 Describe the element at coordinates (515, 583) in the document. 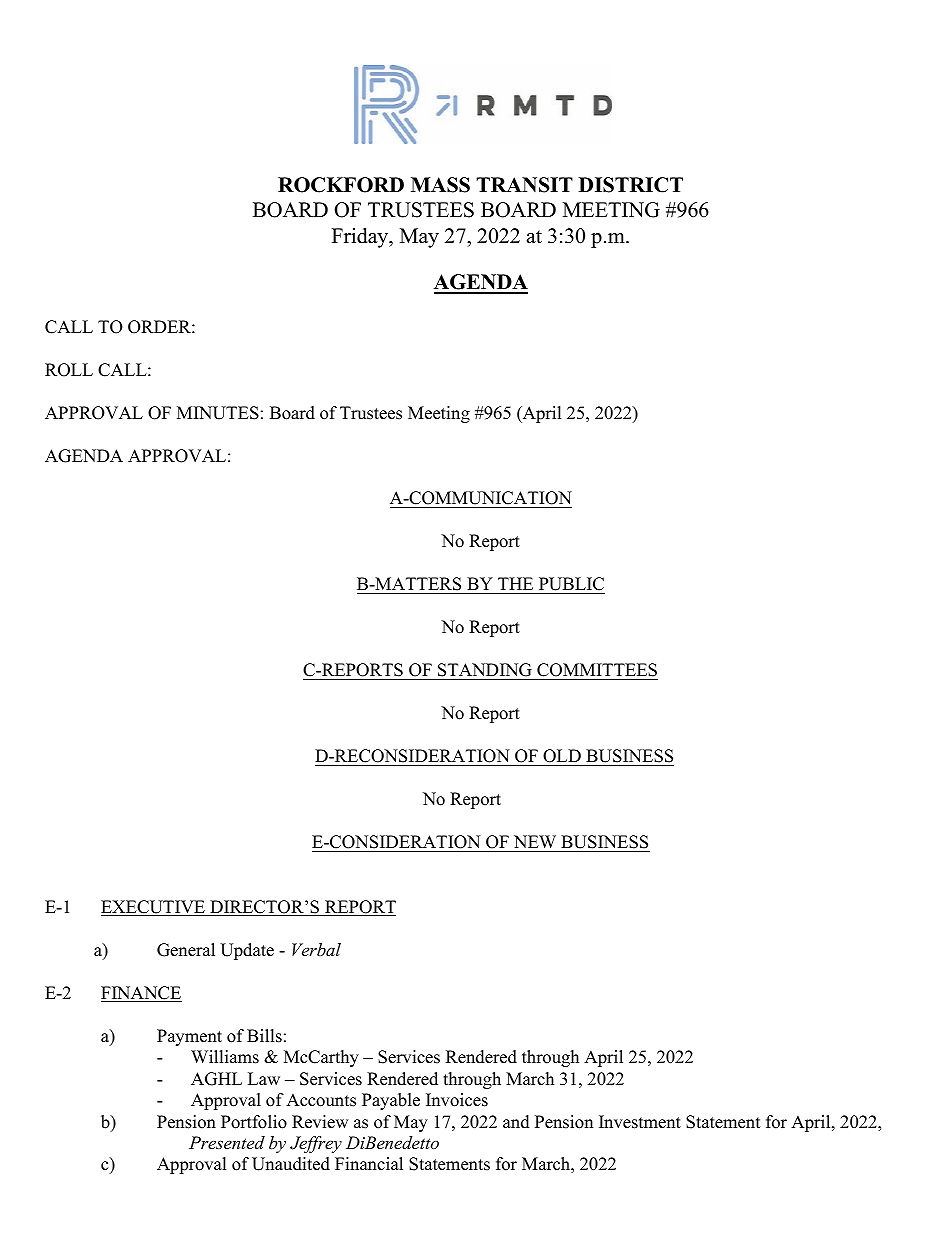

I see `THE` at that location.
